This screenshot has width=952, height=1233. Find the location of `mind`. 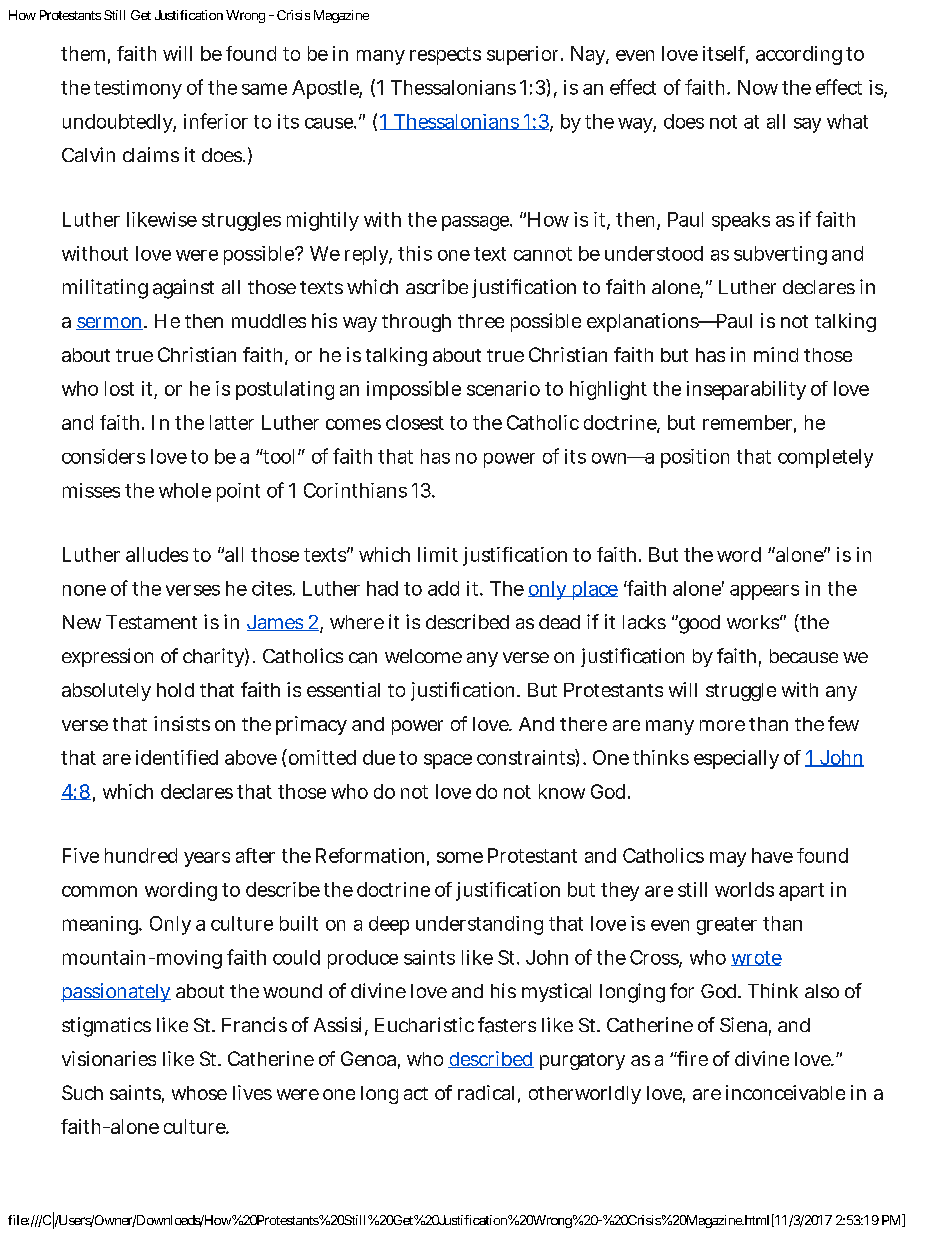

mind is located at coordinates (776, 354).
